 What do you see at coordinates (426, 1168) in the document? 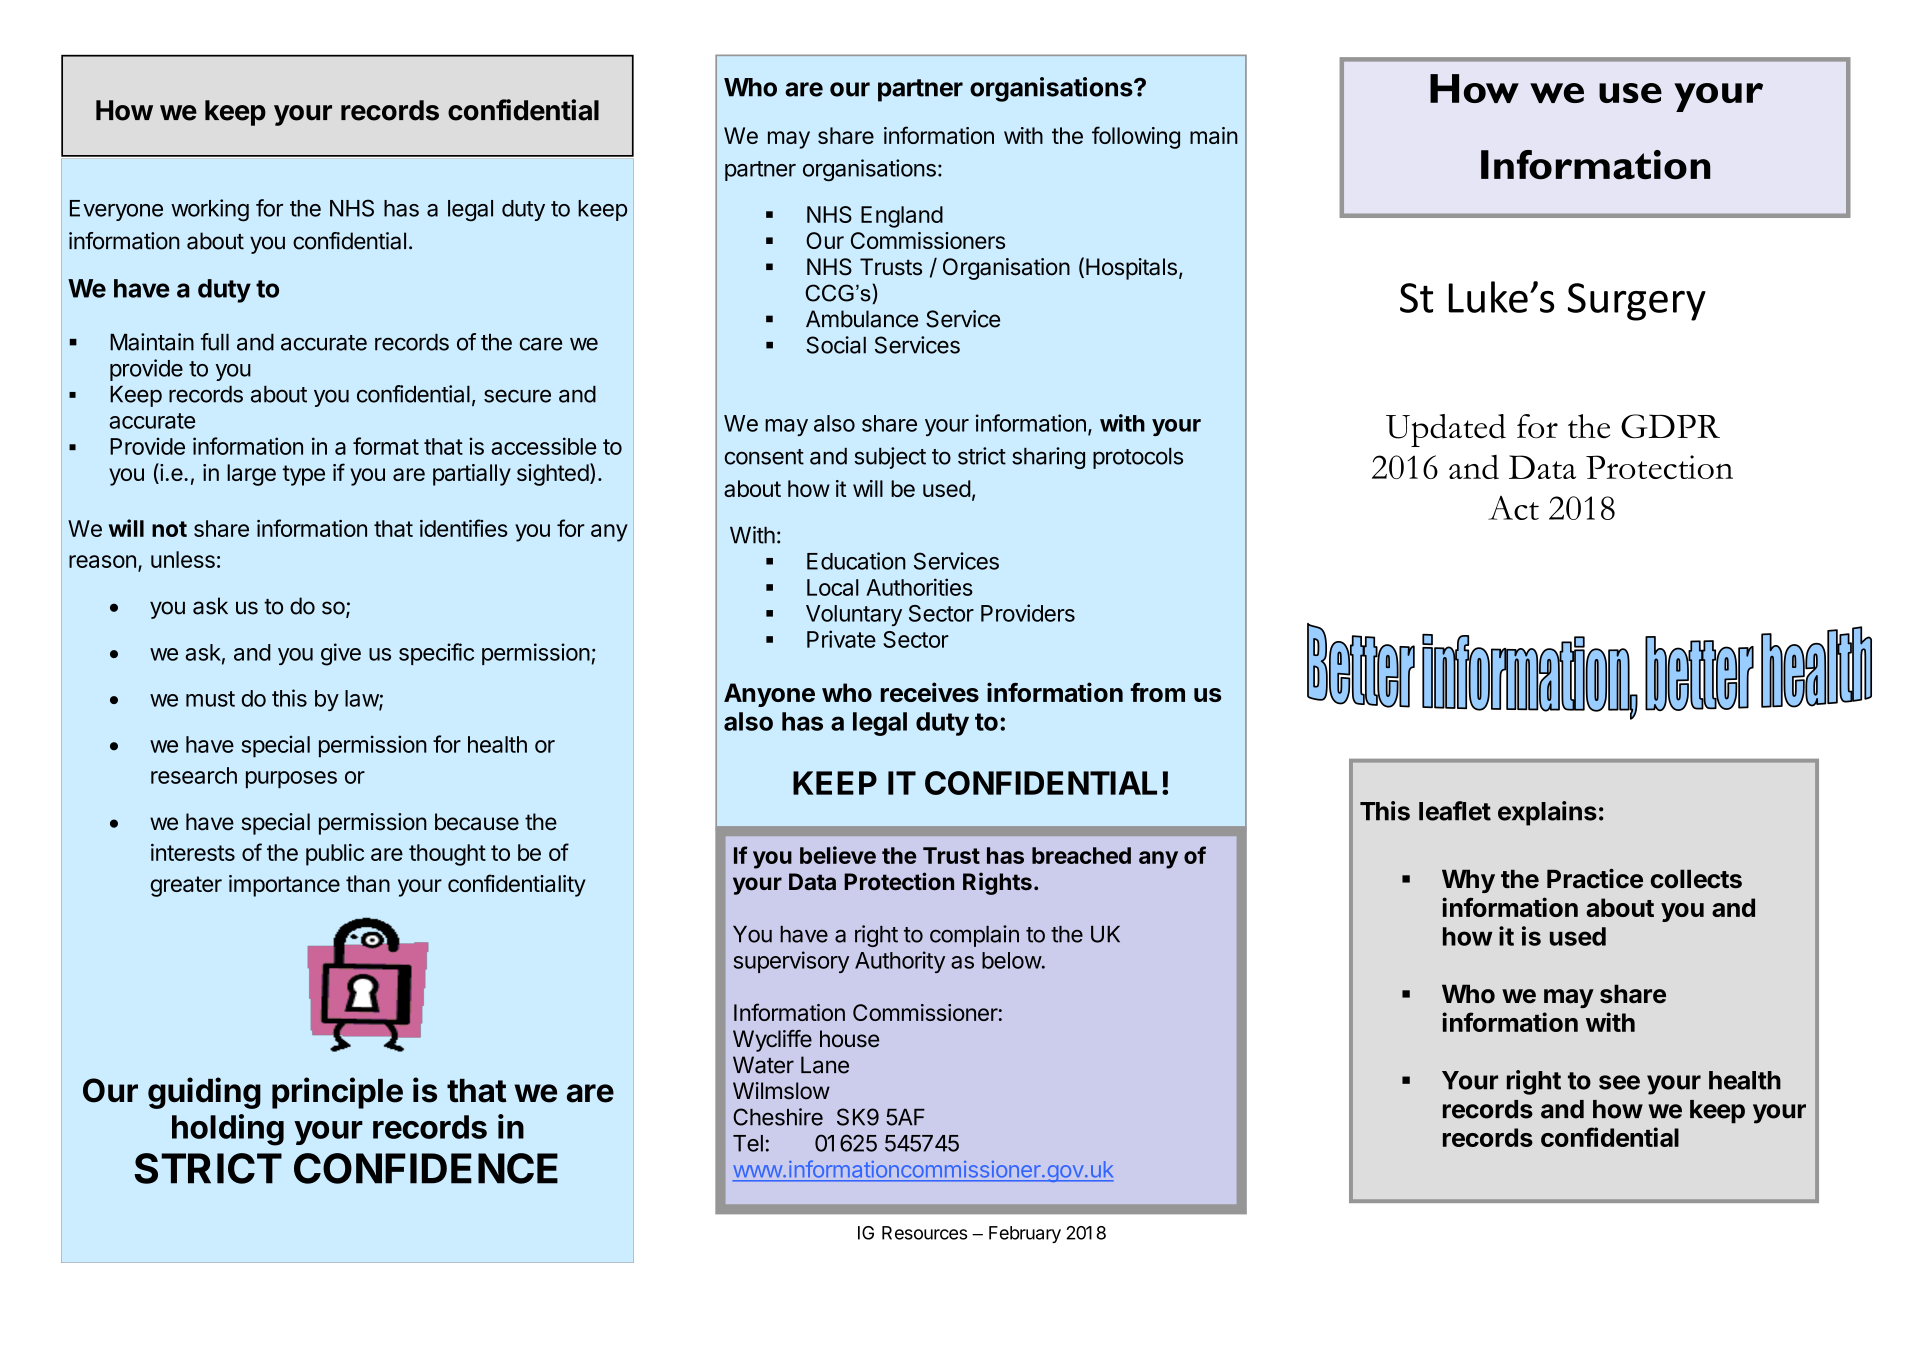
I see `CONFIDENCE` at bounding box center [426, 1168].
